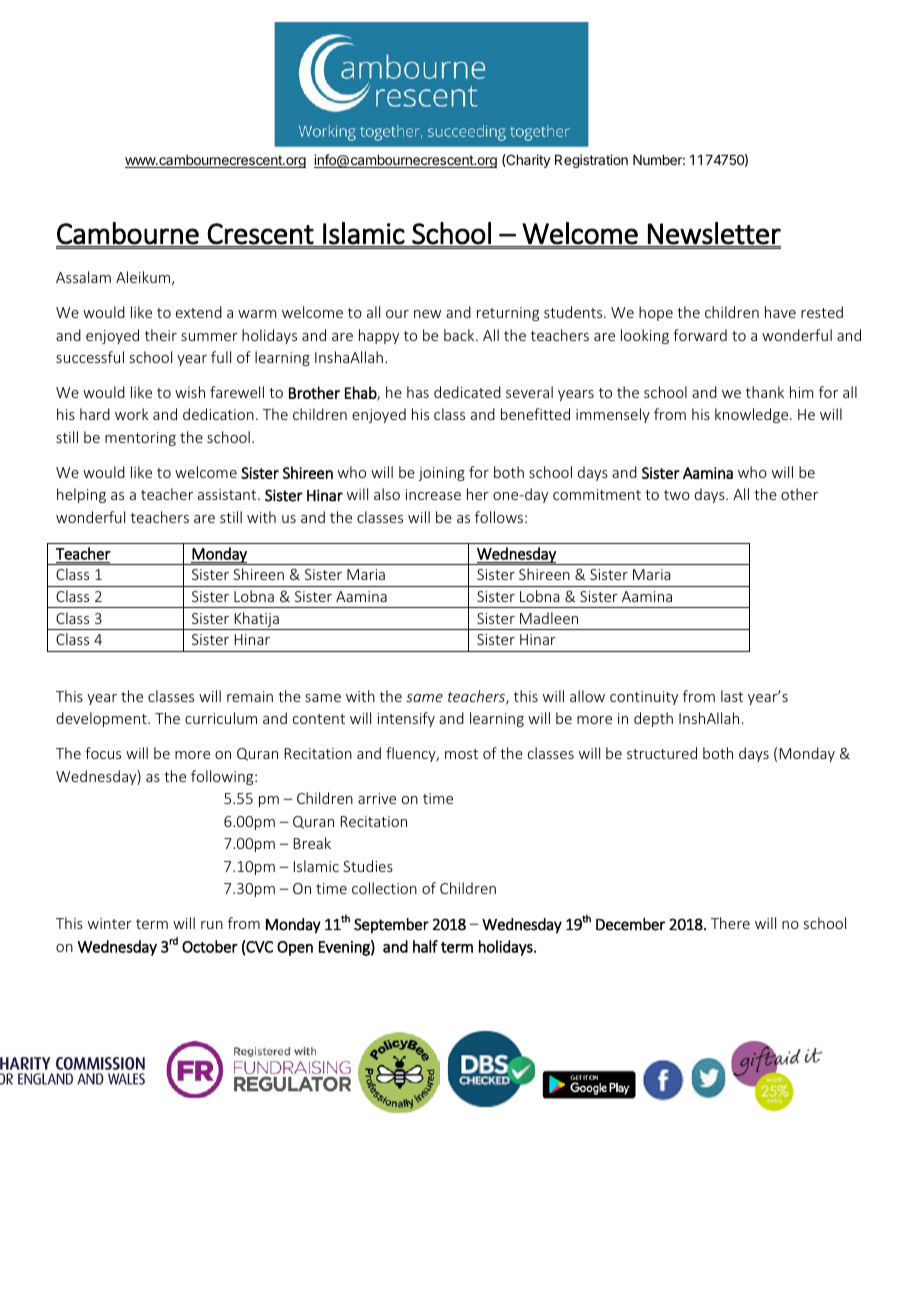 The image size is (924, 1308). Describe the element at coordinates (677, 495) in the page. I see `two` at that location.
